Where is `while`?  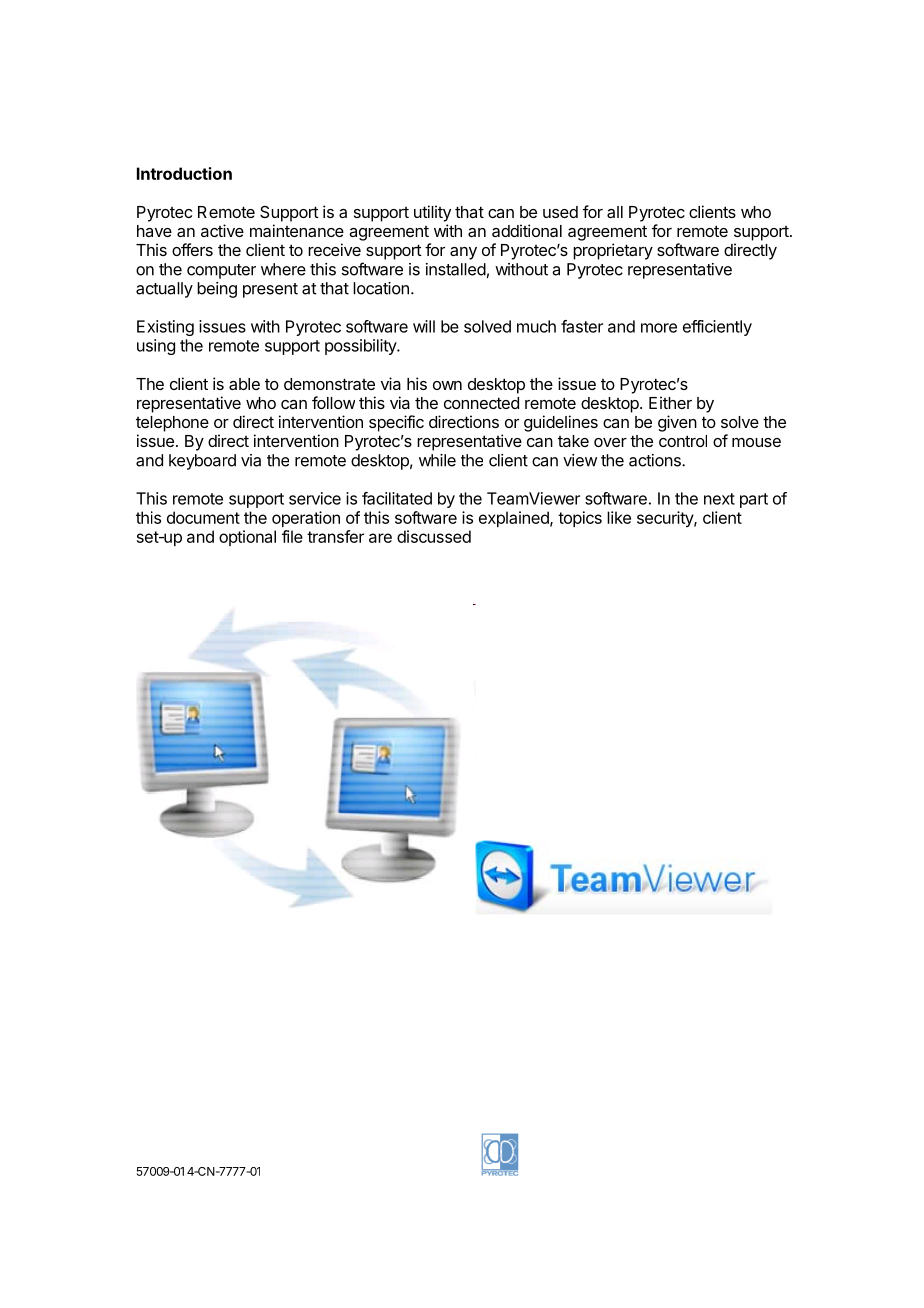 while is located at coordinates (437, 460).
